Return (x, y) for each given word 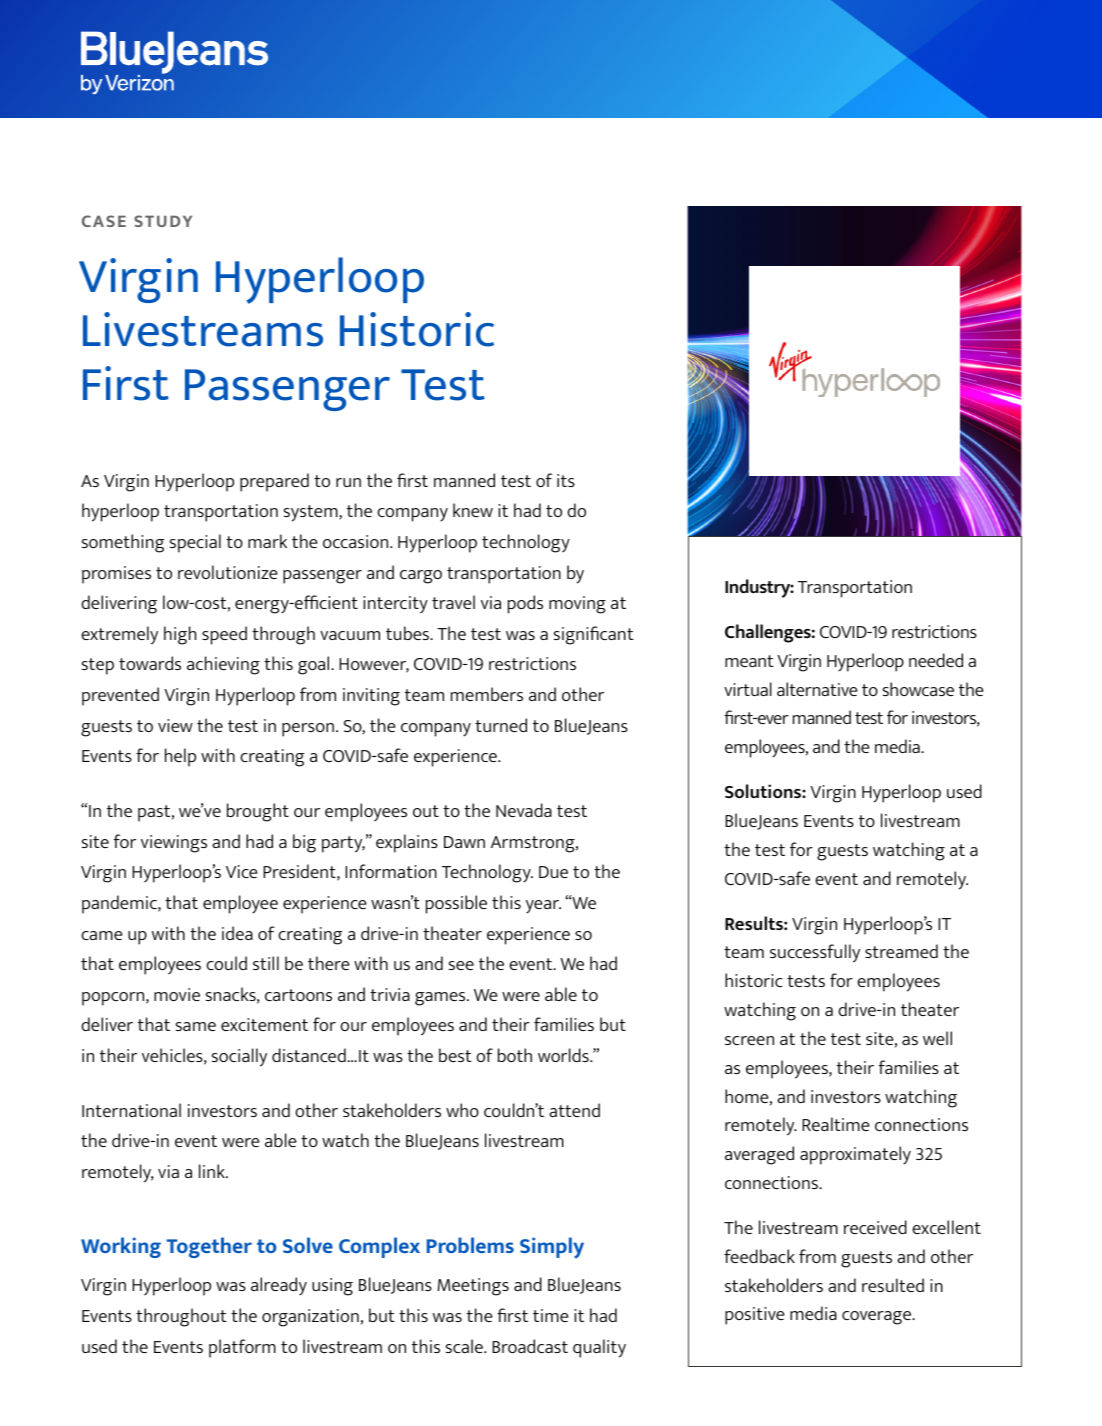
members (487, 694)
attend (574, 1110)
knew (473, 510)
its (566, 480)
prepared (274, 482)
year (543, 907)
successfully (815, 953)
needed (936, 660)
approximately (855, 1155)
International (131, 1110)
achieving (223, 665)
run (348, 482)
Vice (242, 871)
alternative (817, 689)
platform (242, 1348)
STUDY (163, 221)
